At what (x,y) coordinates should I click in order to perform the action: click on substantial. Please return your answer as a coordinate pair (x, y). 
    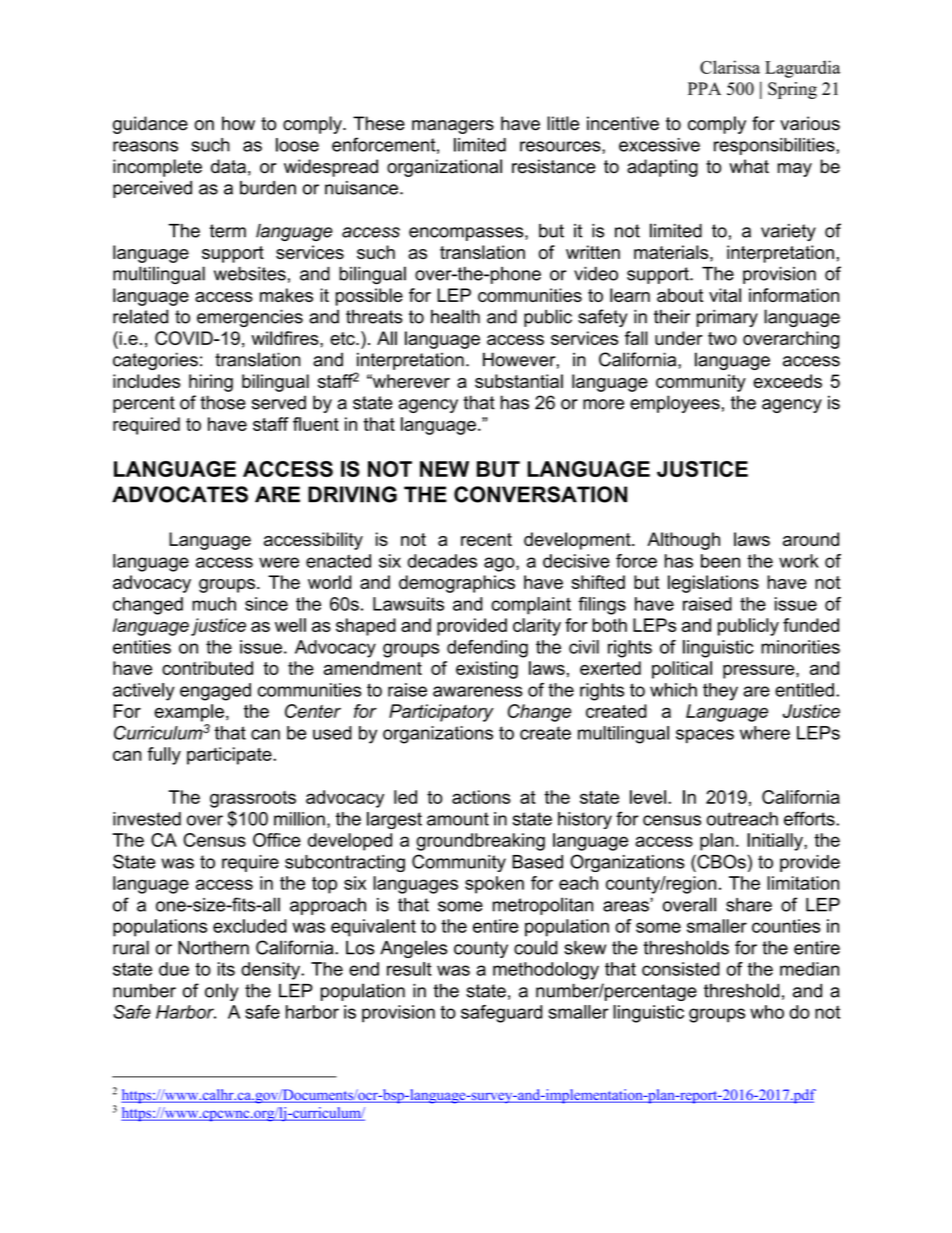
    Looking at the image, I should click on (519, 381).
